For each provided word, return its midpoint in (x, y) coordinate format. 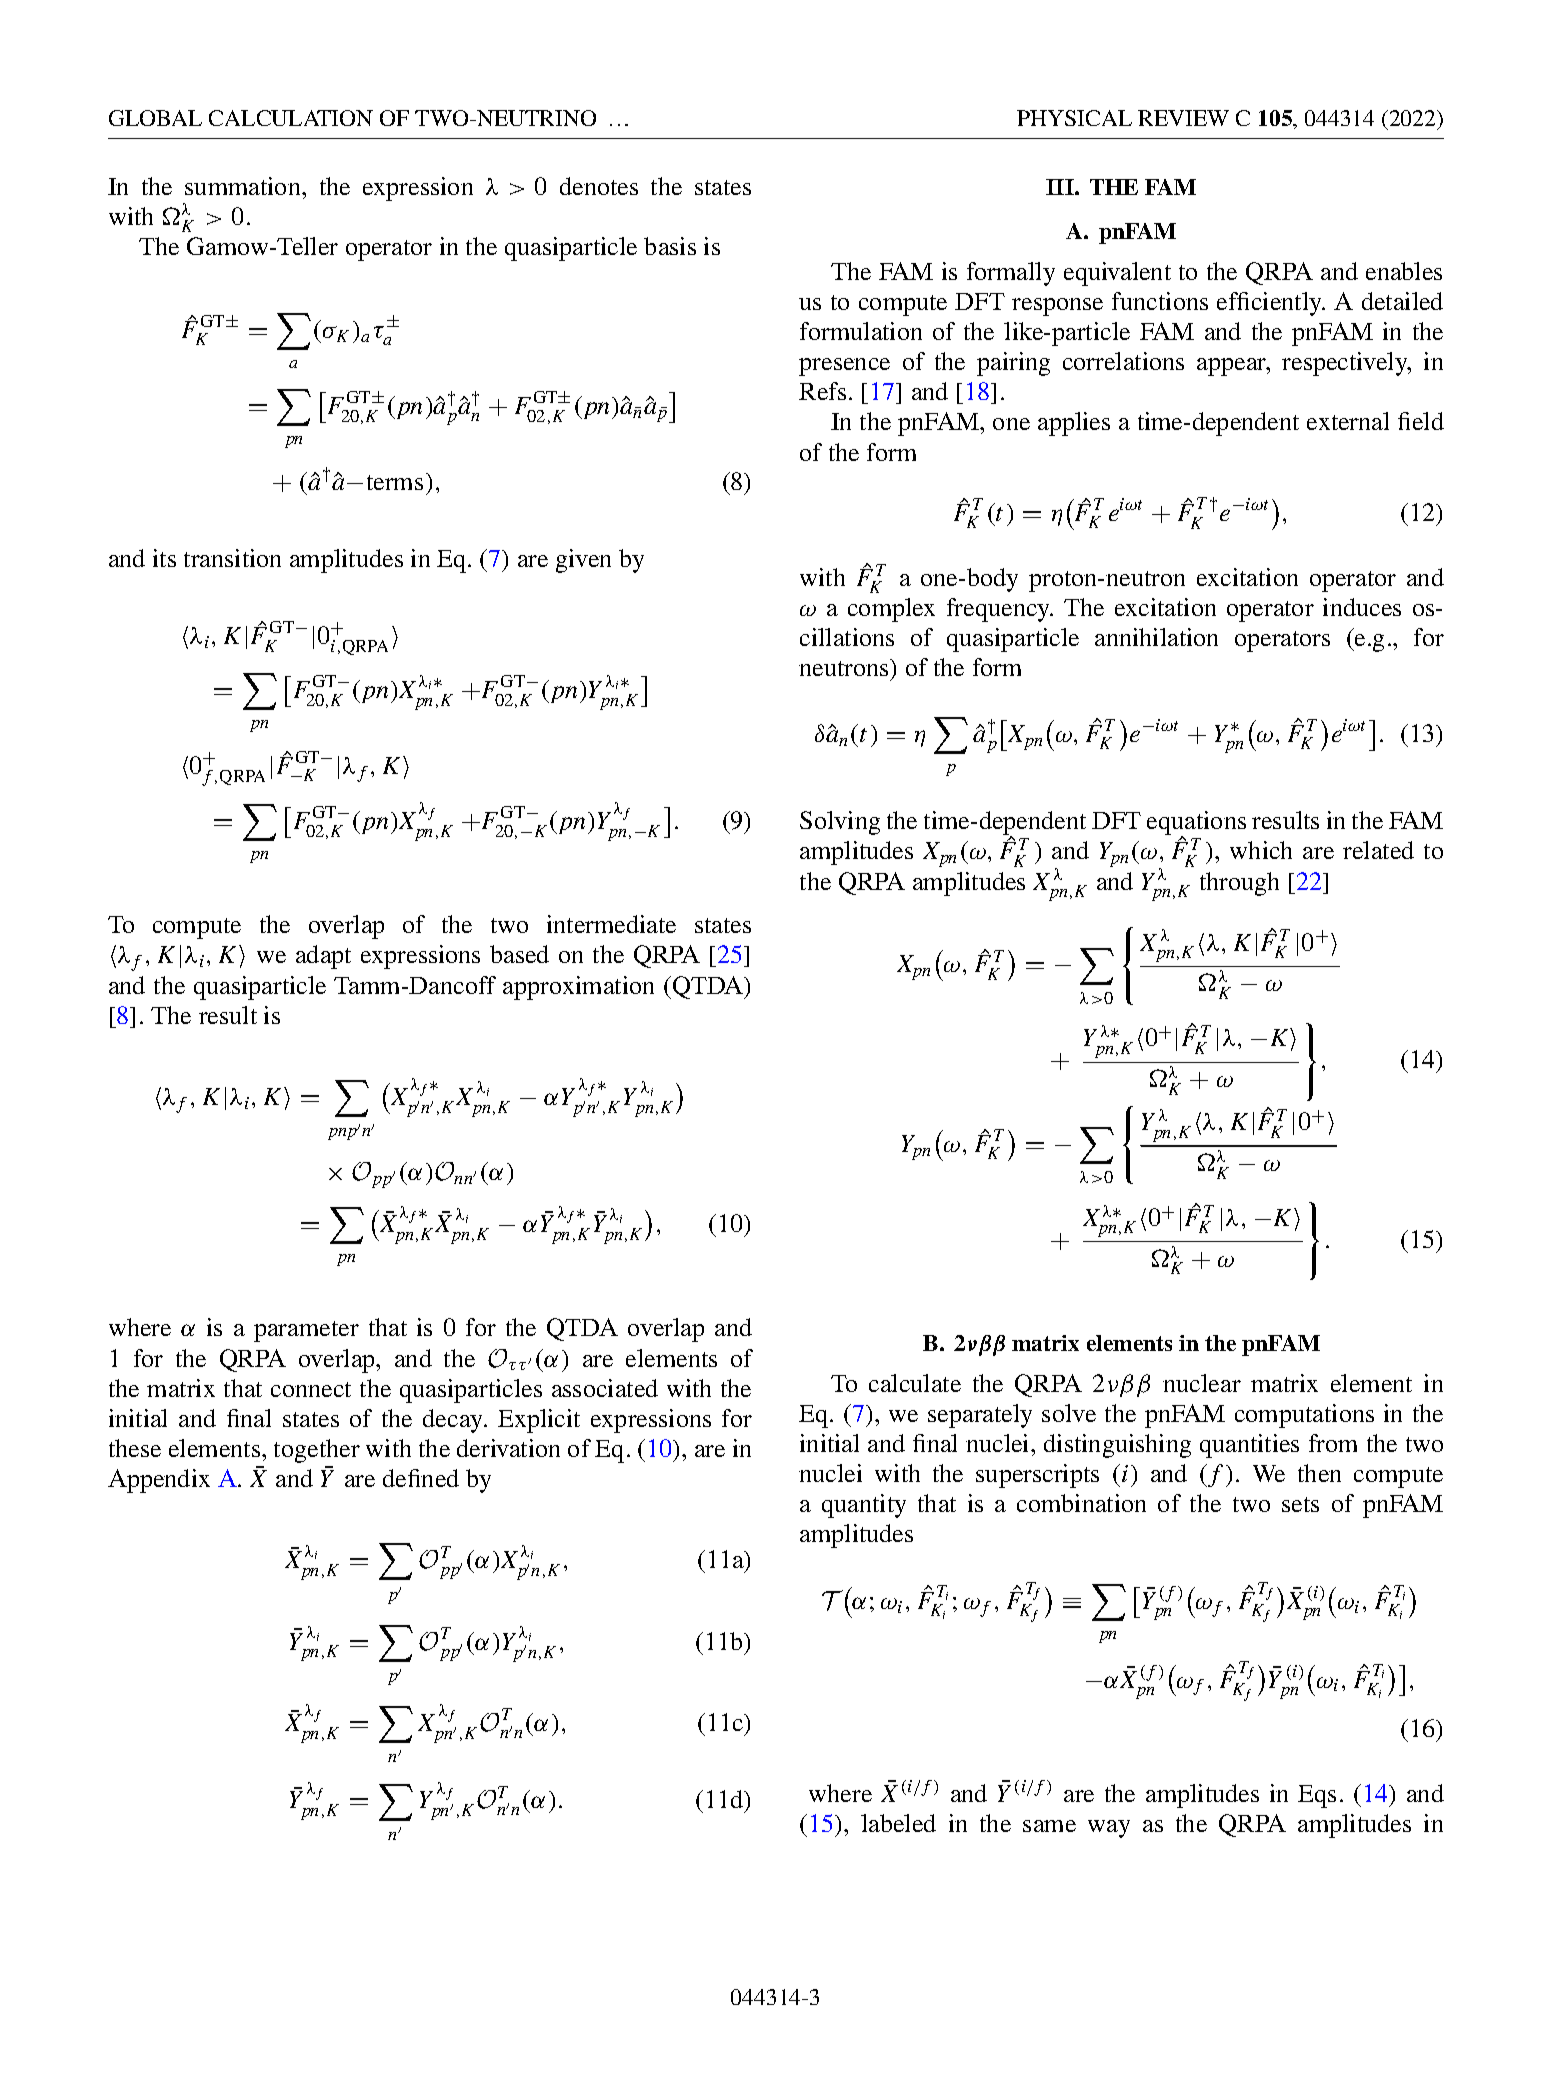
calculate (915, 1383)
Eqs (1317, 1796)
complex (891, 610)
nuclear (1202, 1383)
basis (670, 246)
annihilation (1156, 637)
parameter (306, 1331)
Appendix (159, 1481)
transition (232, 558)
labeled (898, 1823)
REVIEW (1183, 118)
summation (244, 186)
